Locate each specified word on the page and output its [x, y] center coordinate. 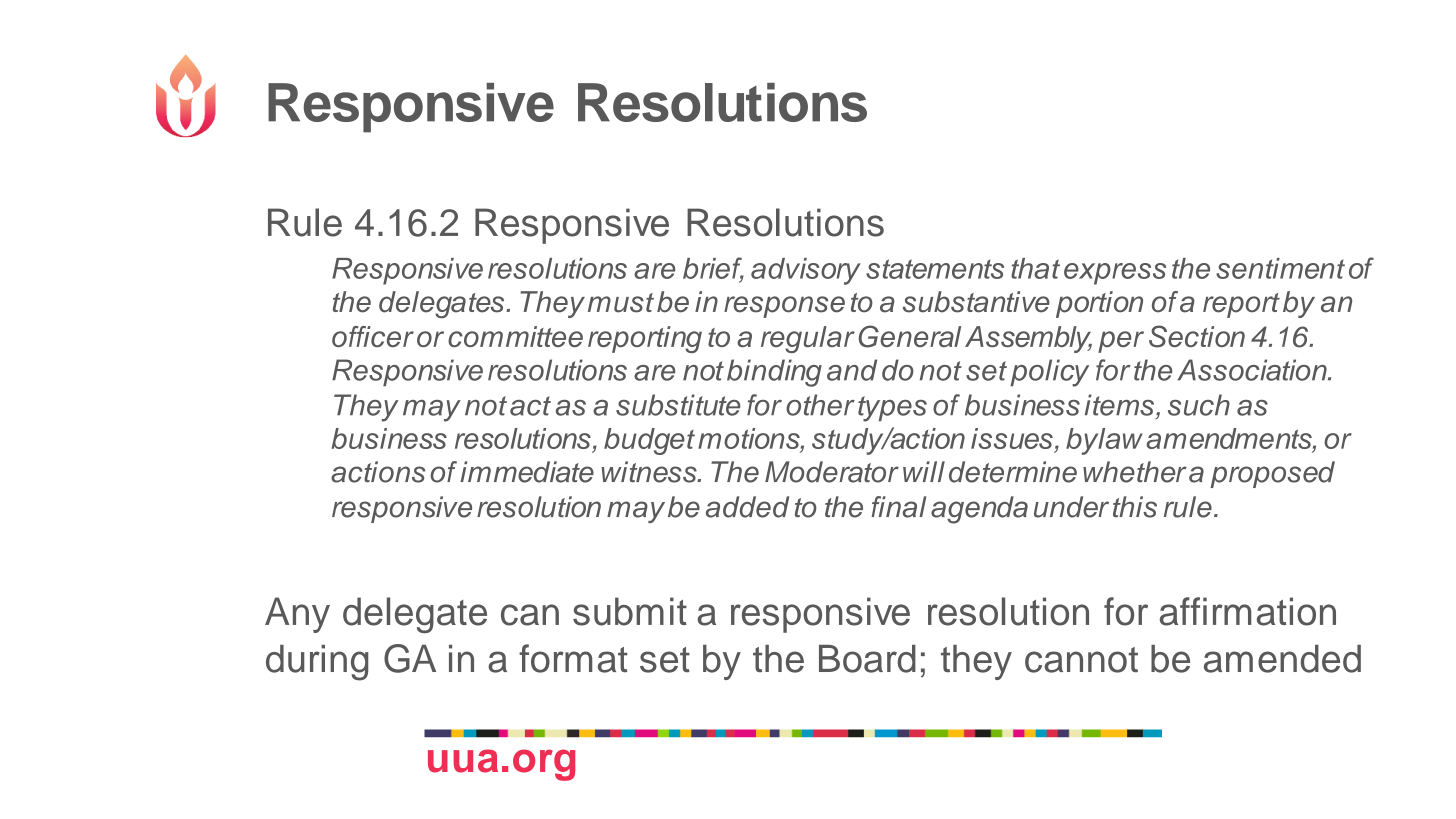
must [621, 303]
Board [867, 659]
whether [1135, 472]
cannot [1081, 660]
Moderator [832, 472]
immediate [527, 472]
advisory [806, 271]
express [1115, 274]
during [317, 663]
